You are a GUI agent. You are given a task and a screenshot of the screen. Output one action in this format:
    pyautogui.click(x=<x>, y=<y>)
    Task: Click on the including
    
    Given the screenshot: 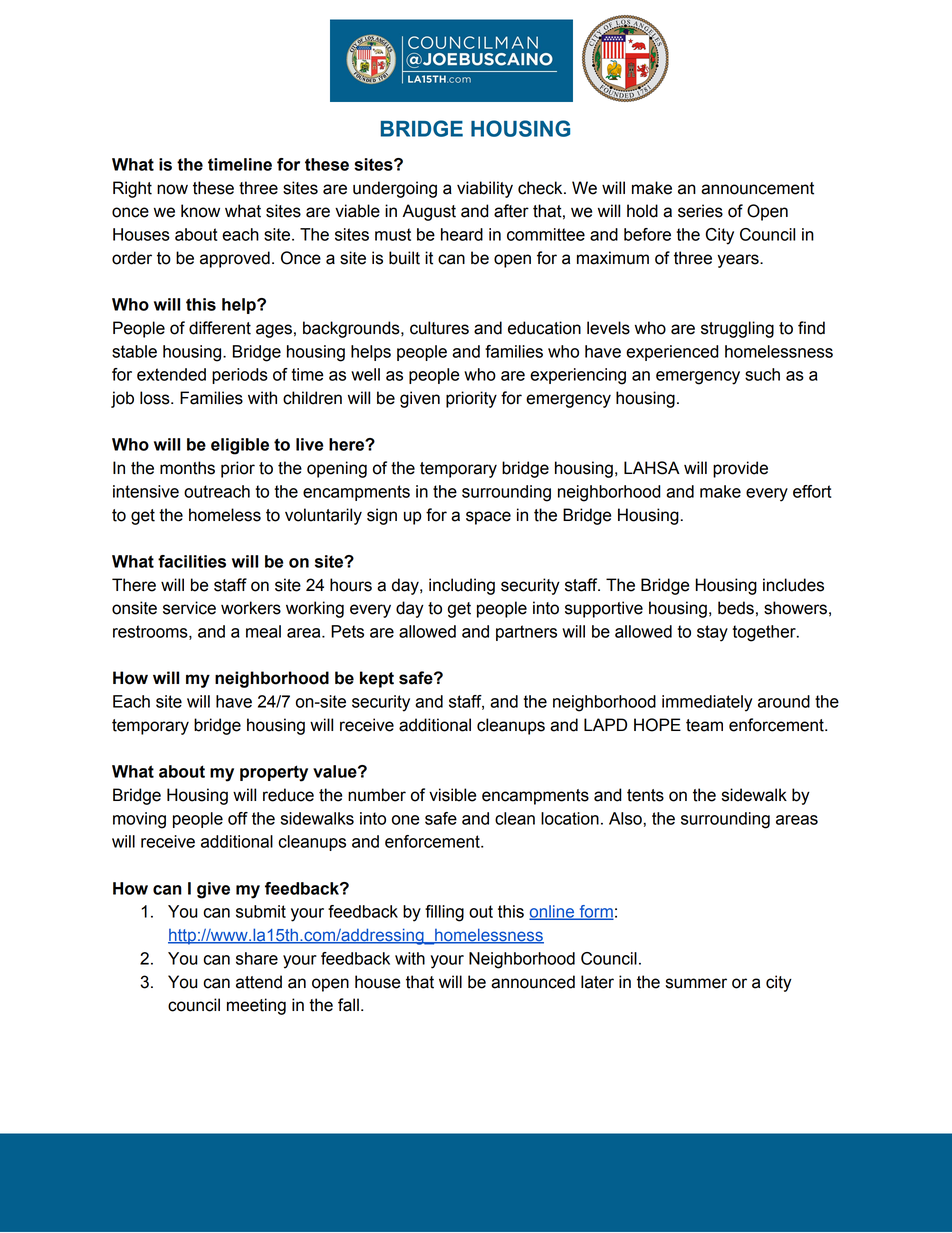 What is the action you would take?
    pyautogui.click(x=462, y=586)
